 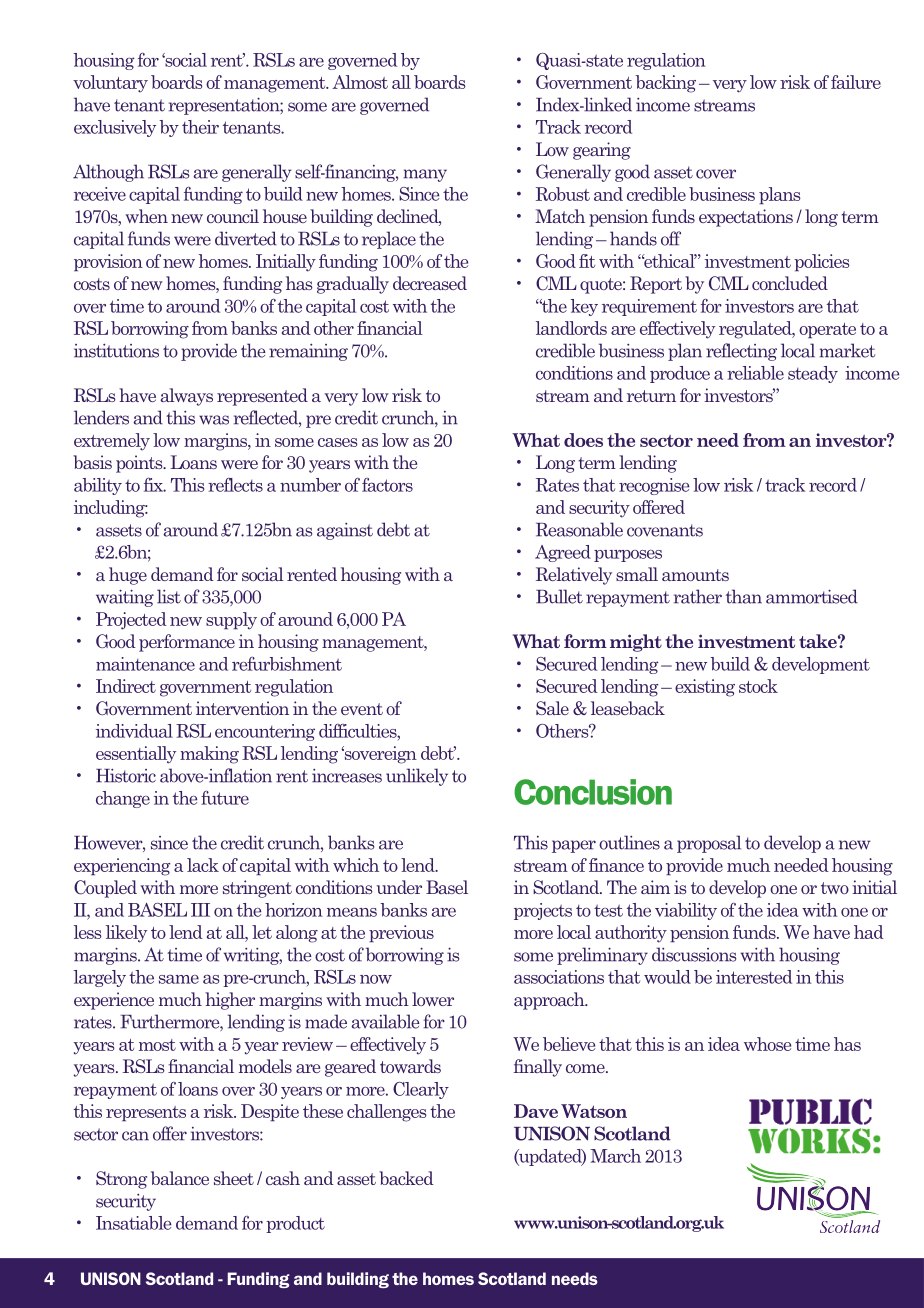 I want to click on their, so click(x=200, y=127).
